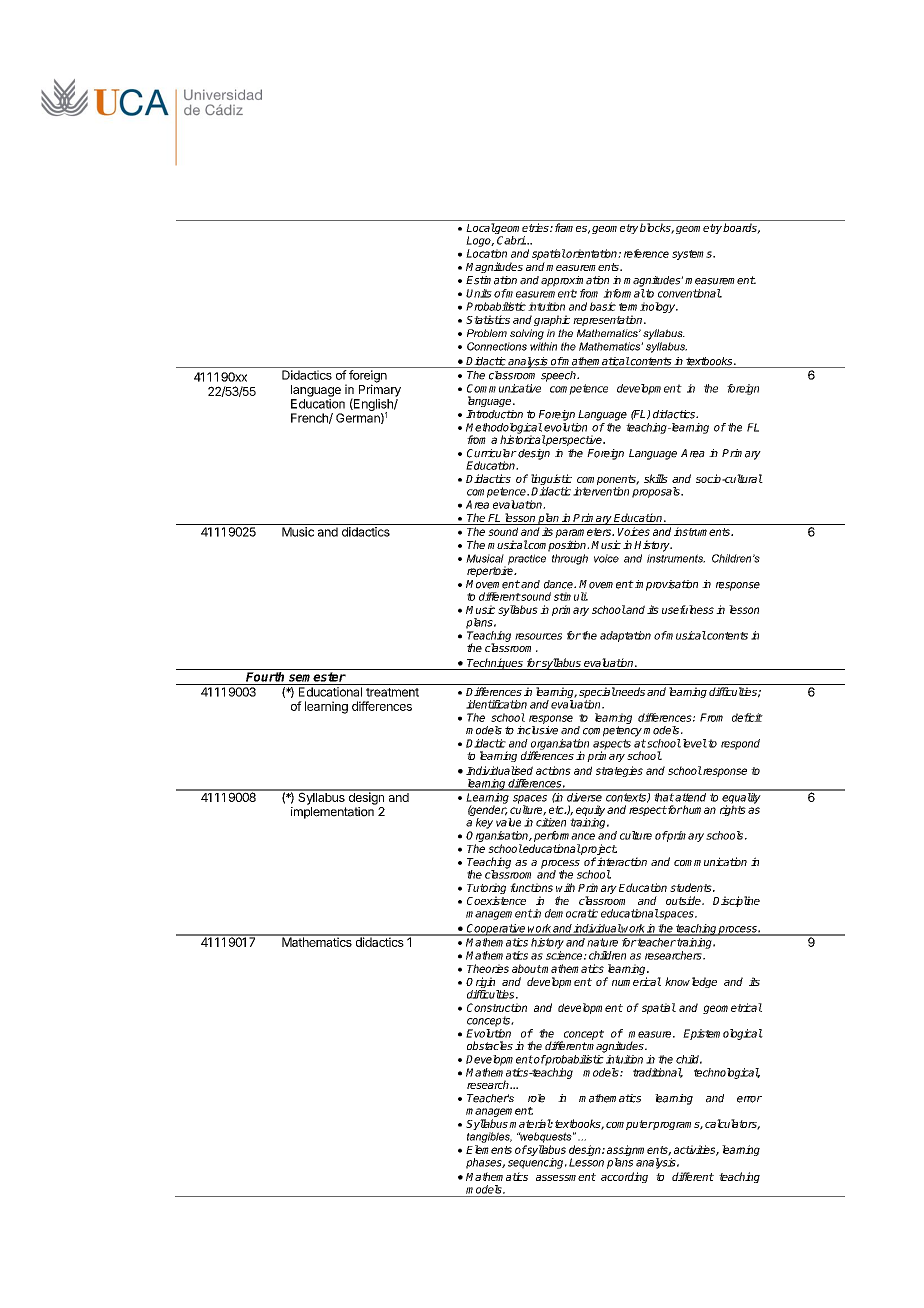  Describe the element at coordinates (747, 717) in the page. I see `deficit` at that location.
